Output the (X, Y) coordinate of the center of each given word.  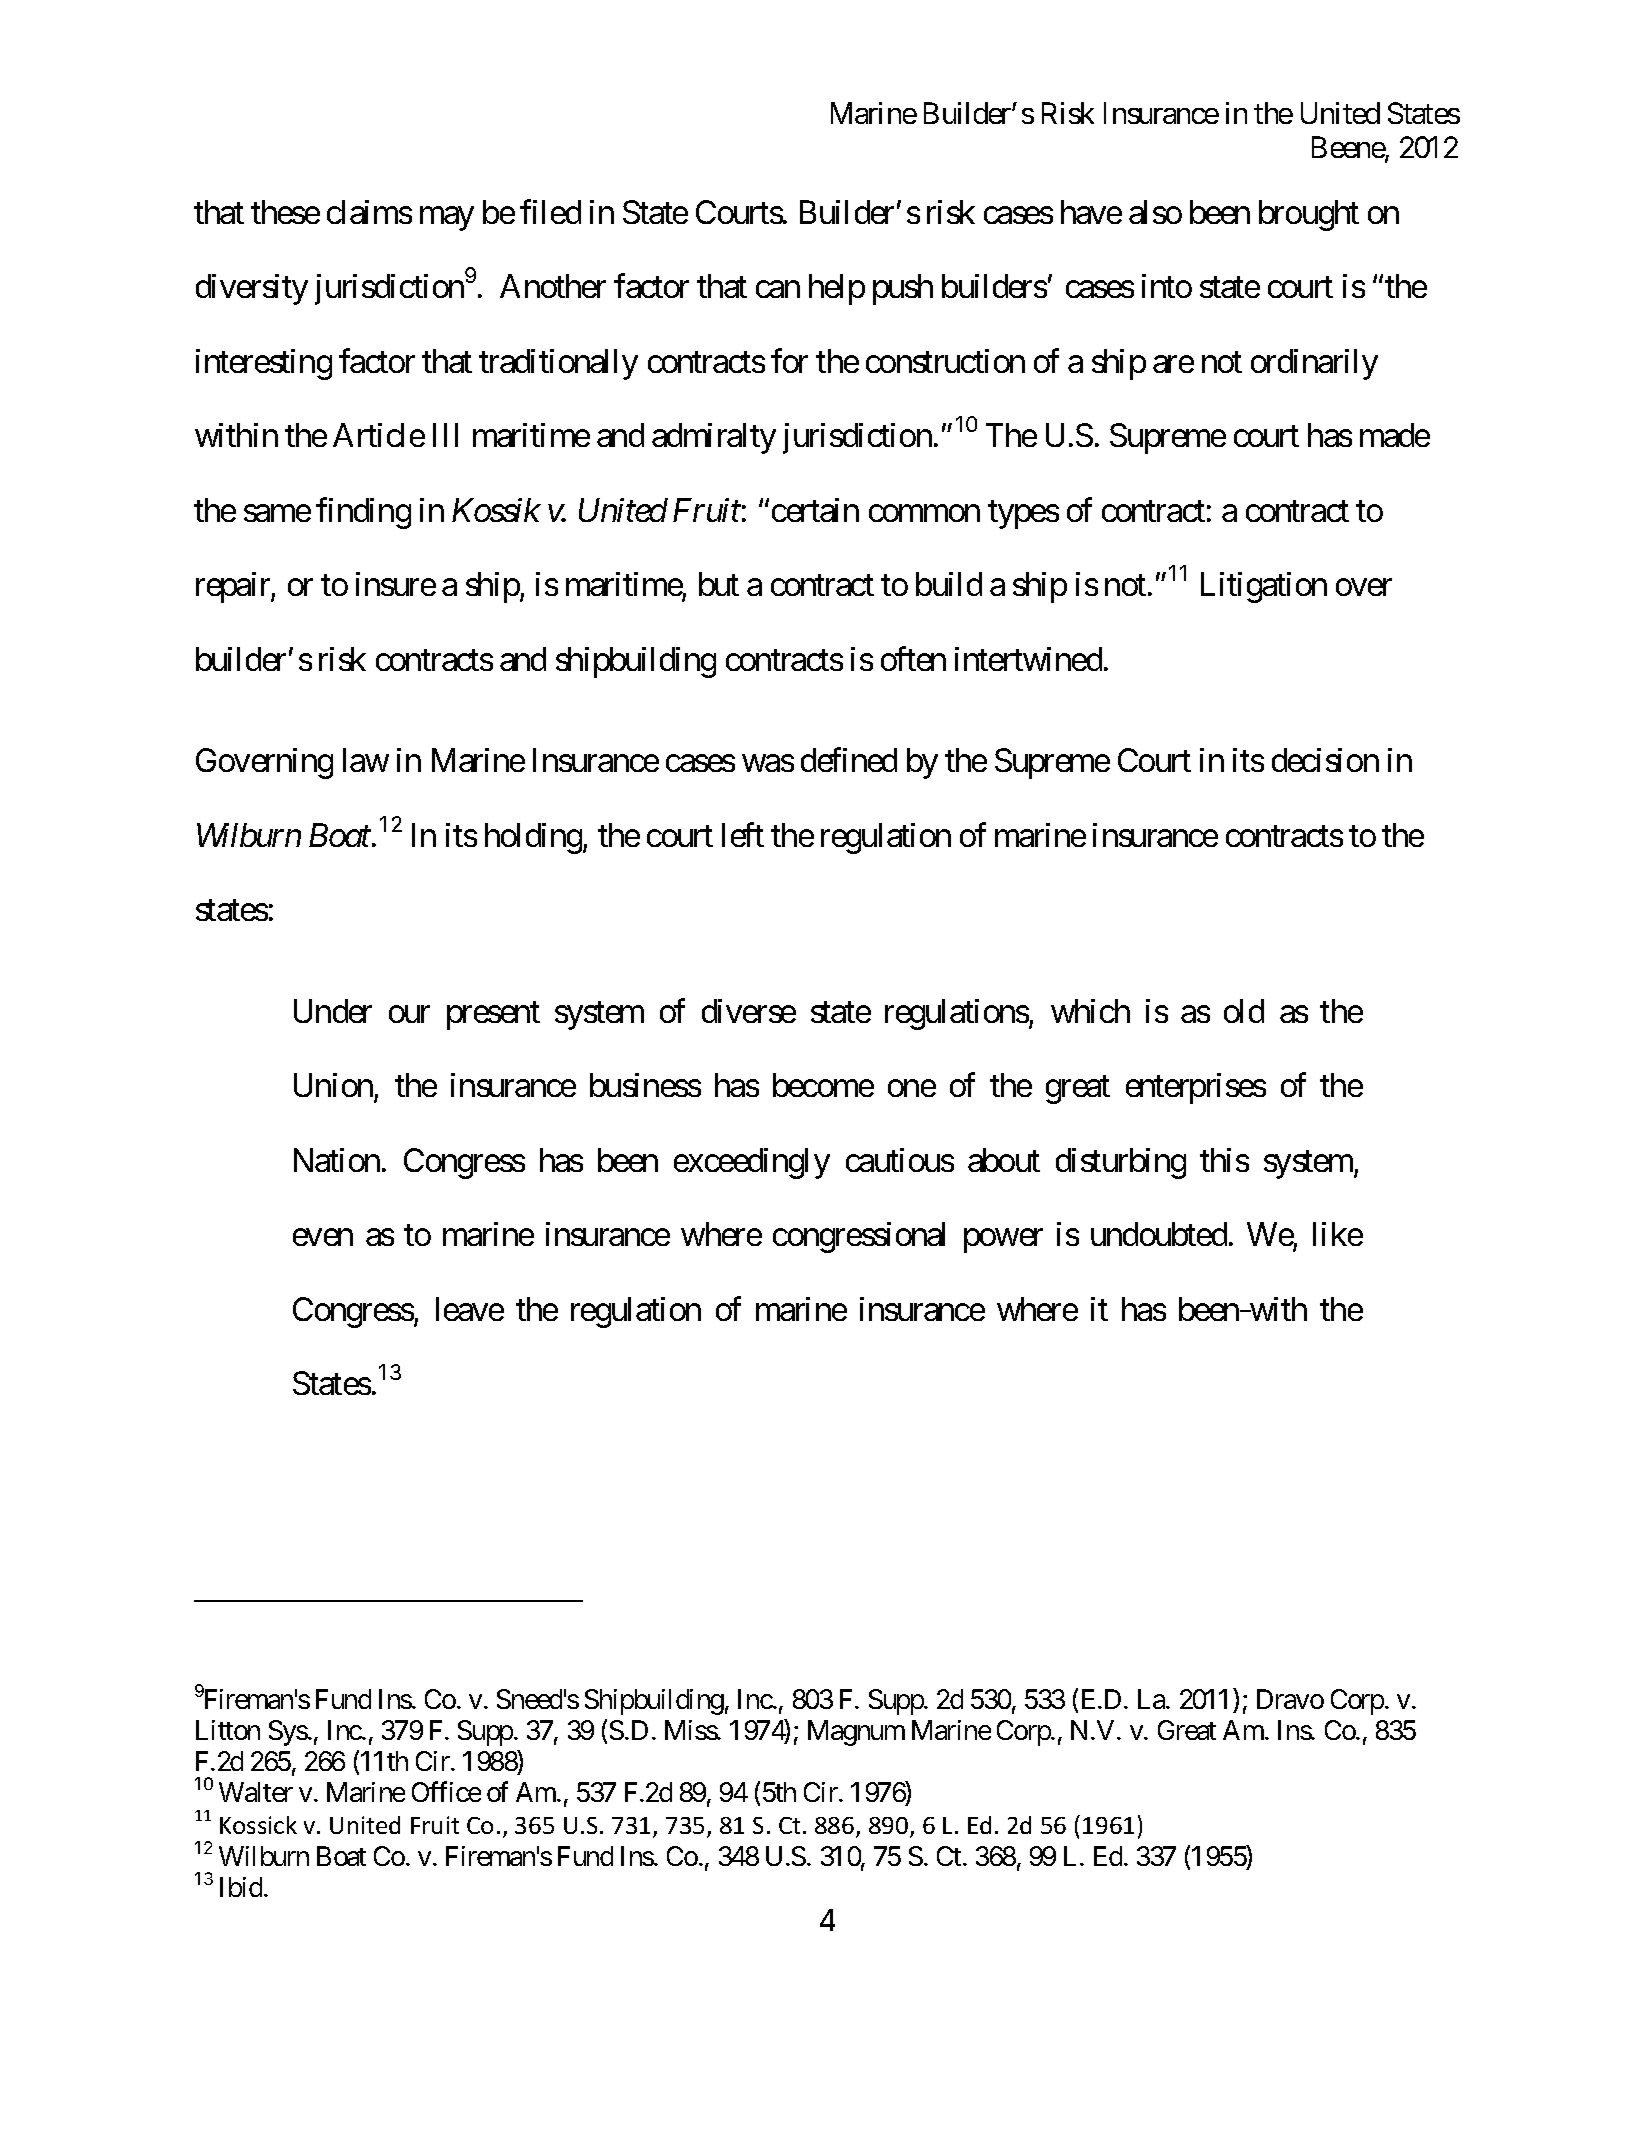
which (1090, 1011)
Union (333, 1085)
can (778, 289)
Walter (256, 1792)
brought (1309, 215)
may (447, 219)
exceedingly (752, 1163)
